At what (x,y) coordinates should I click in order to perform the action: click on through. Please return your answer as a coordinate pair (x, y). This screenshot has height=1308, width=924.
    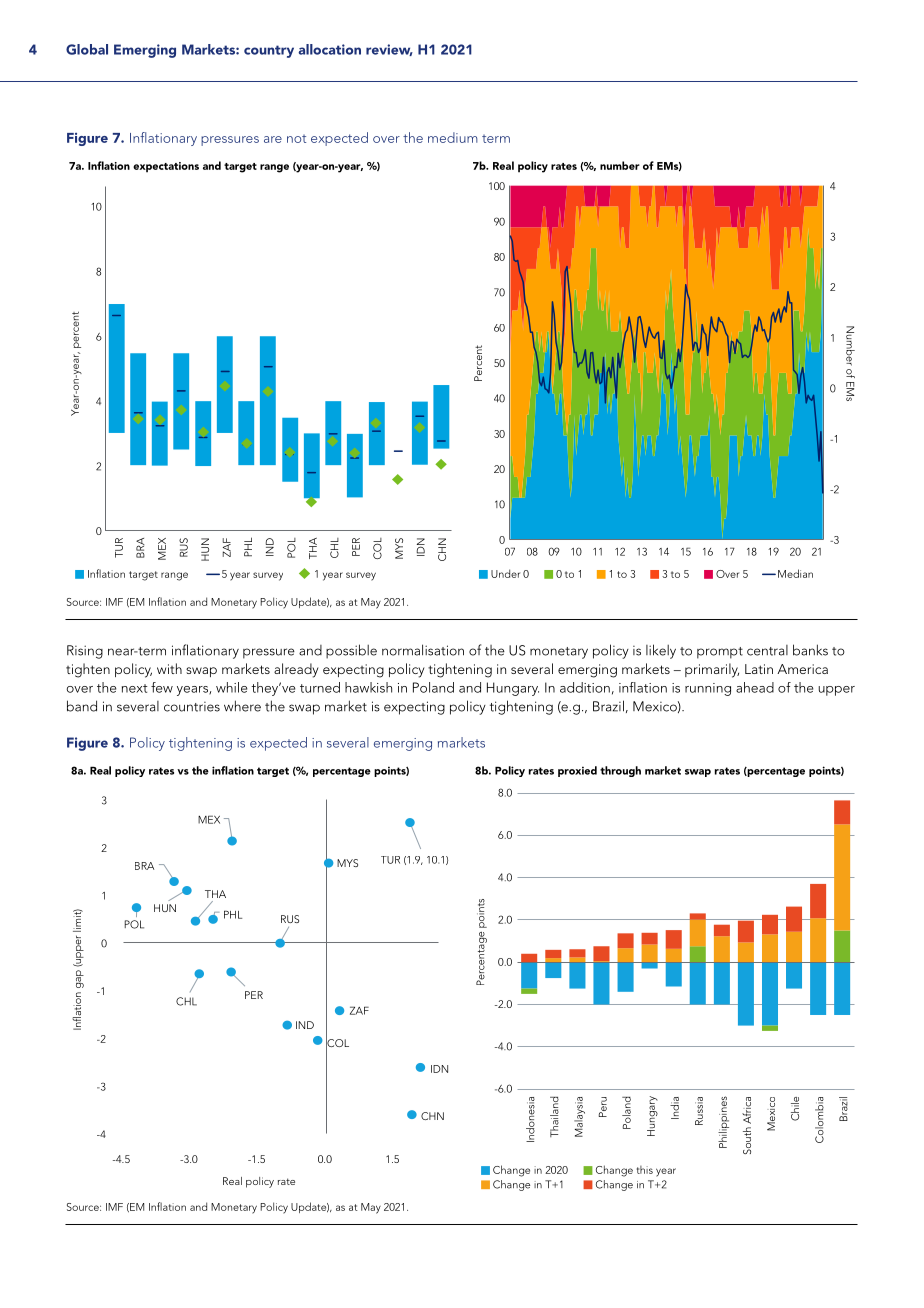
    Looking at the image, I should click on (620, 771).
